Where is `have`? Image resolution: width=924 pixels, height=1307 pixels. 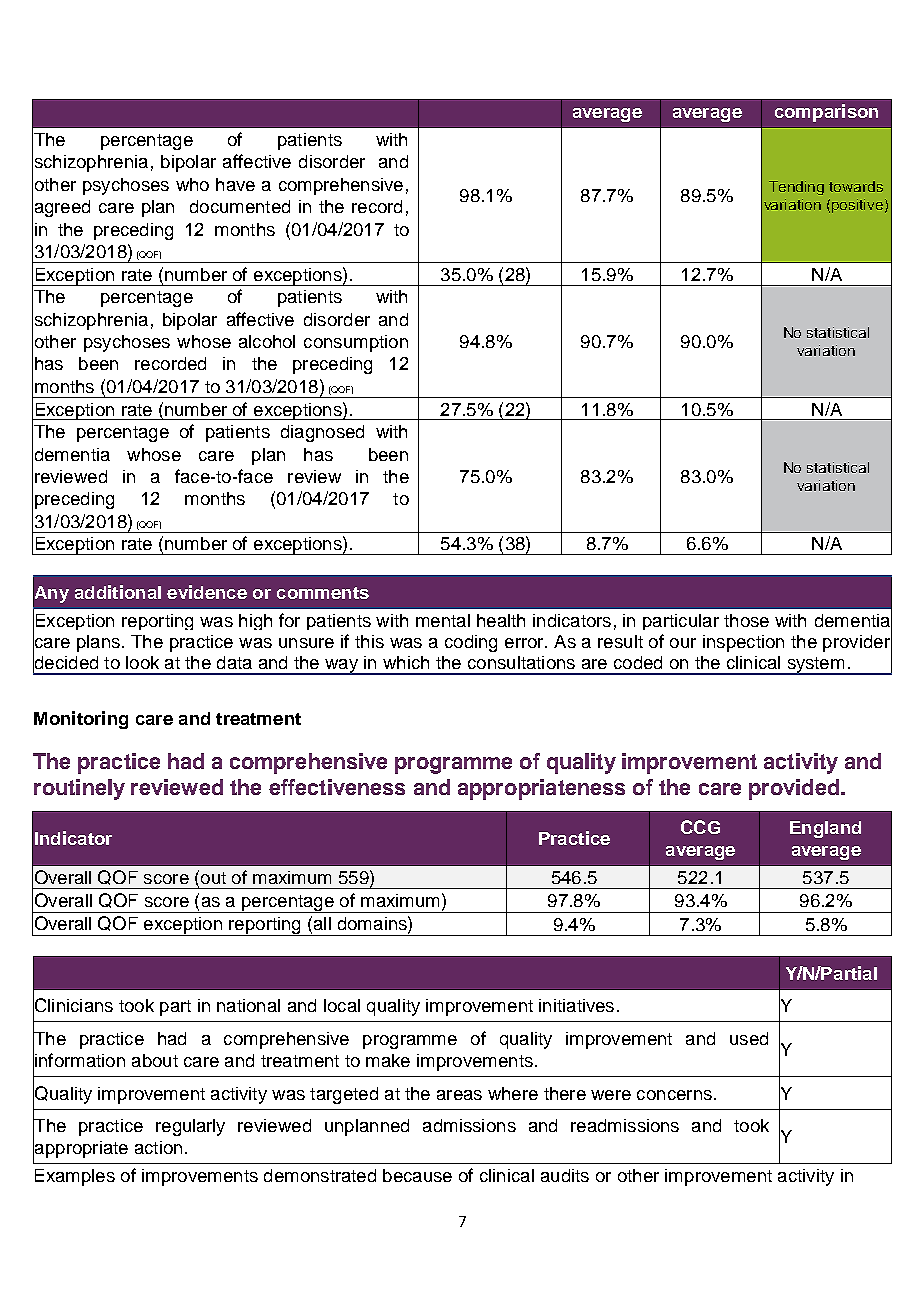
have is located at coordinates (235, 184).
